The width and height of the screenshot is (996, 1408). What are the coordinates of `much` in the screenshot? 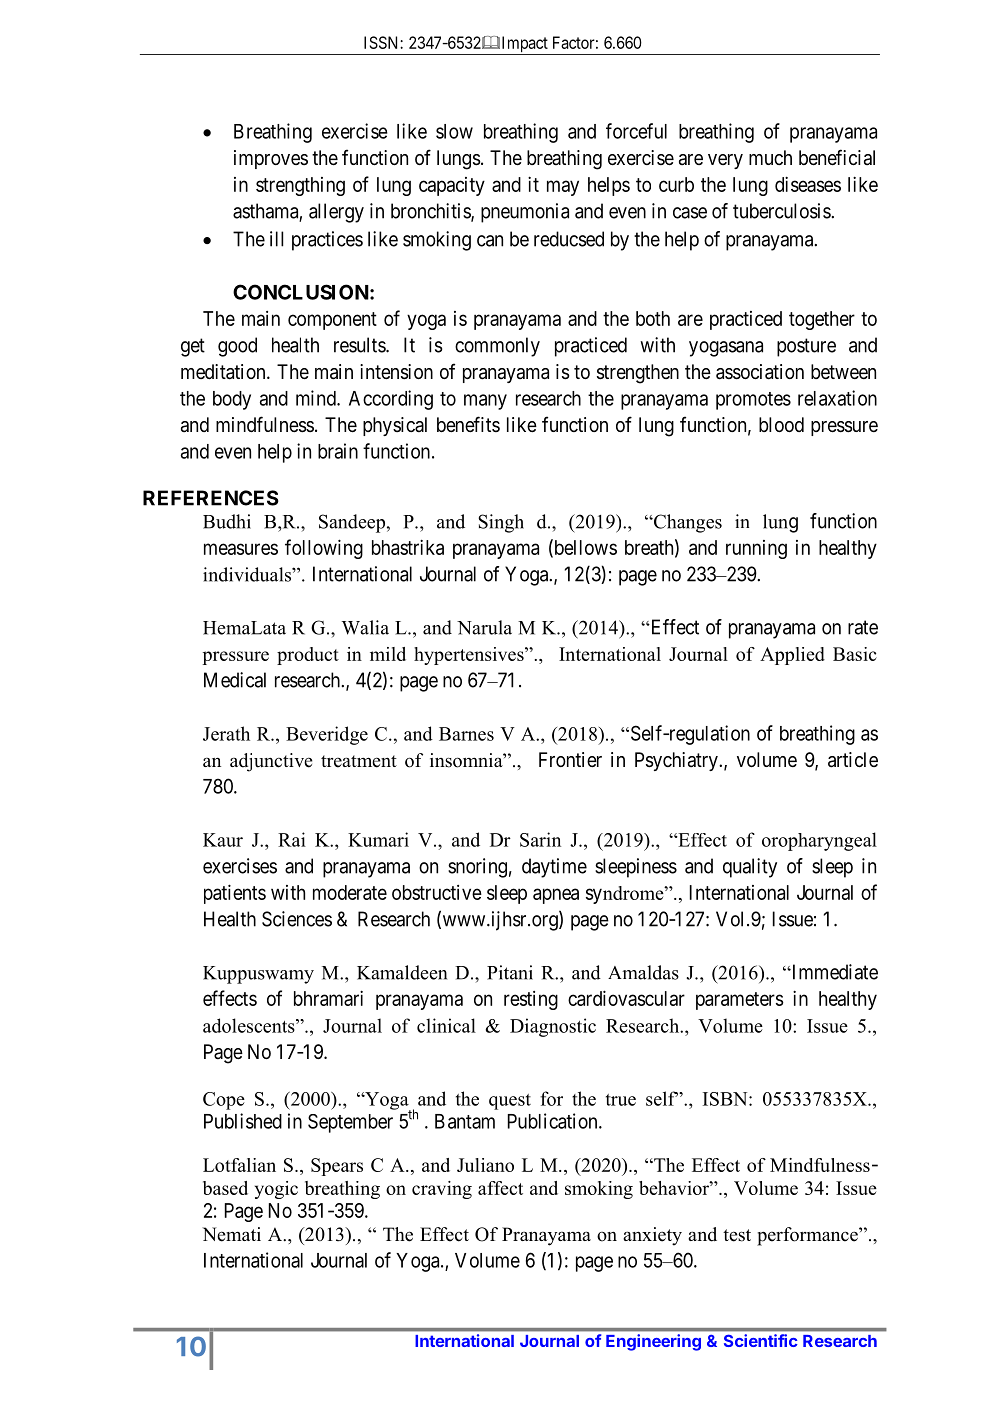 It's located at (770, 157).
